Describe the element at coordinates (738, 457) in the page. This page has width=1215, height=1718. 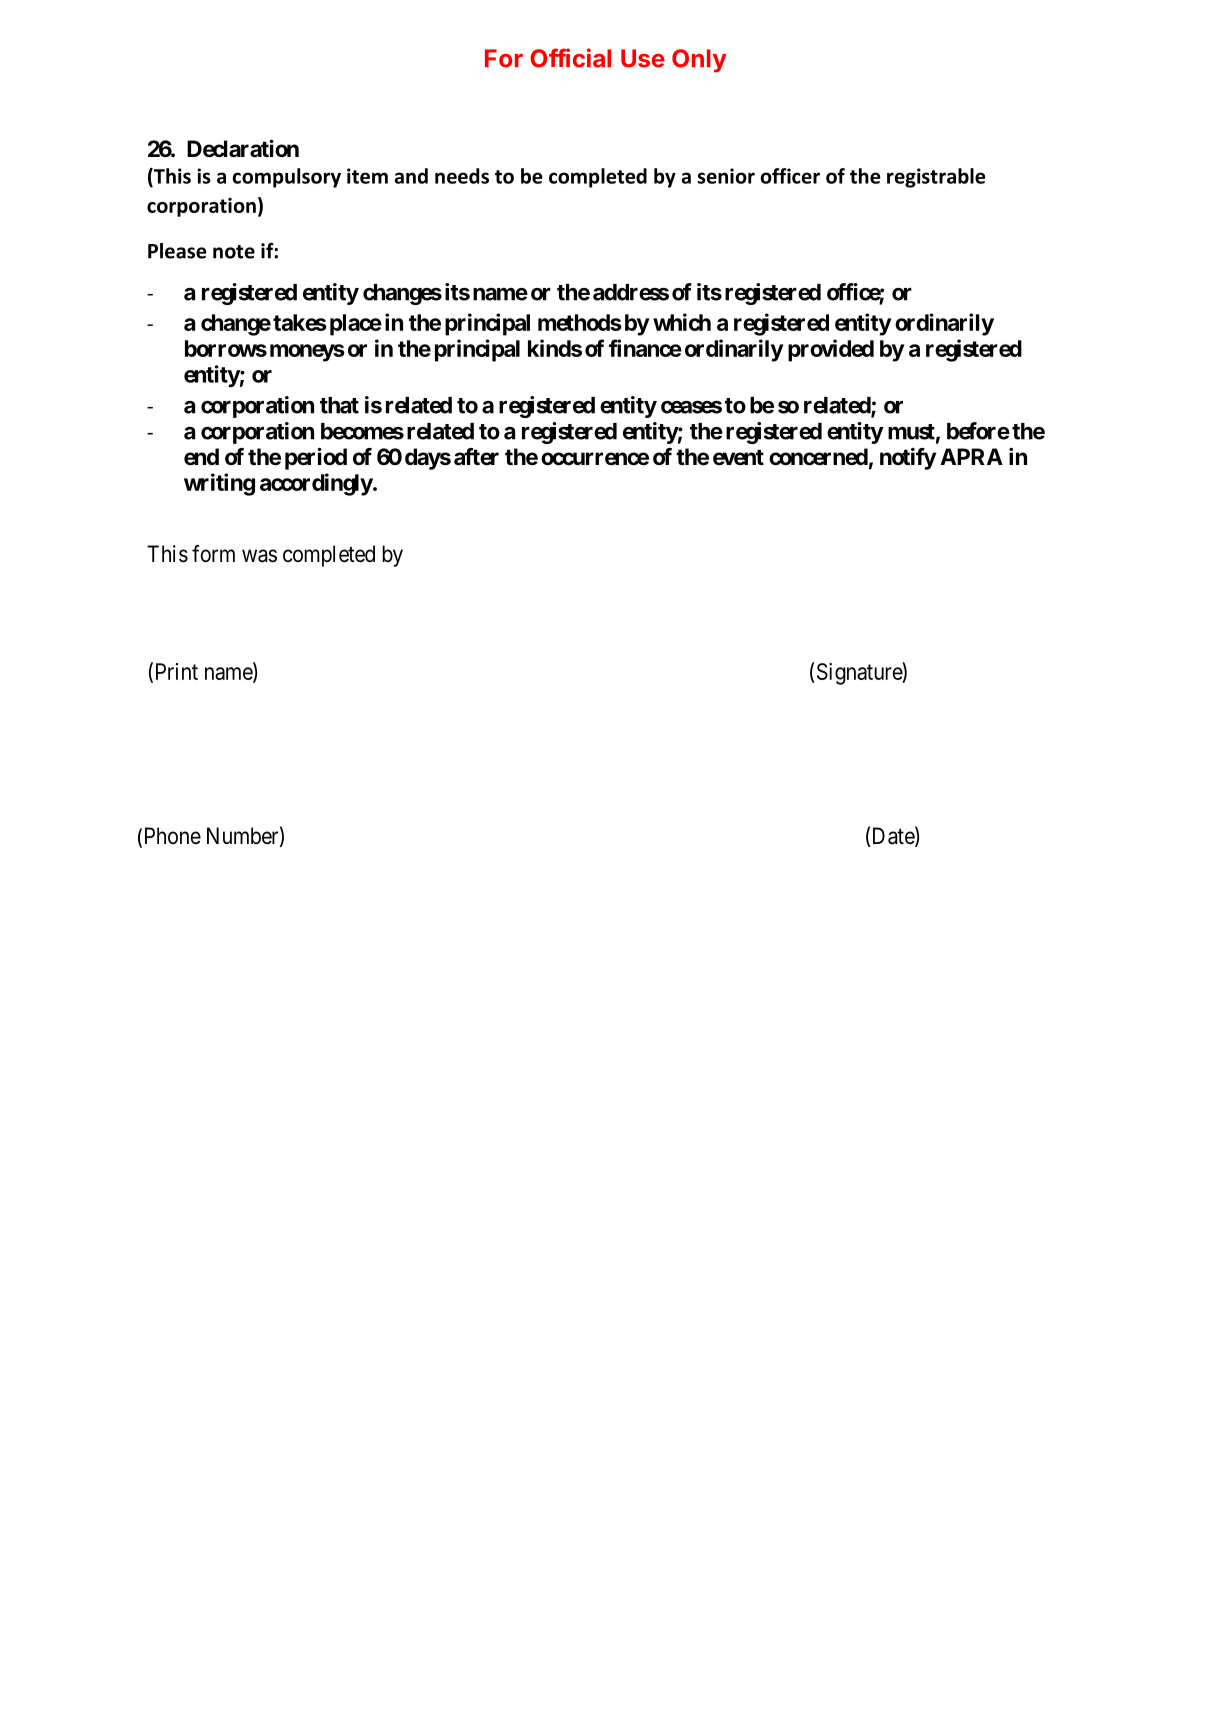
I see `event` at that location.
